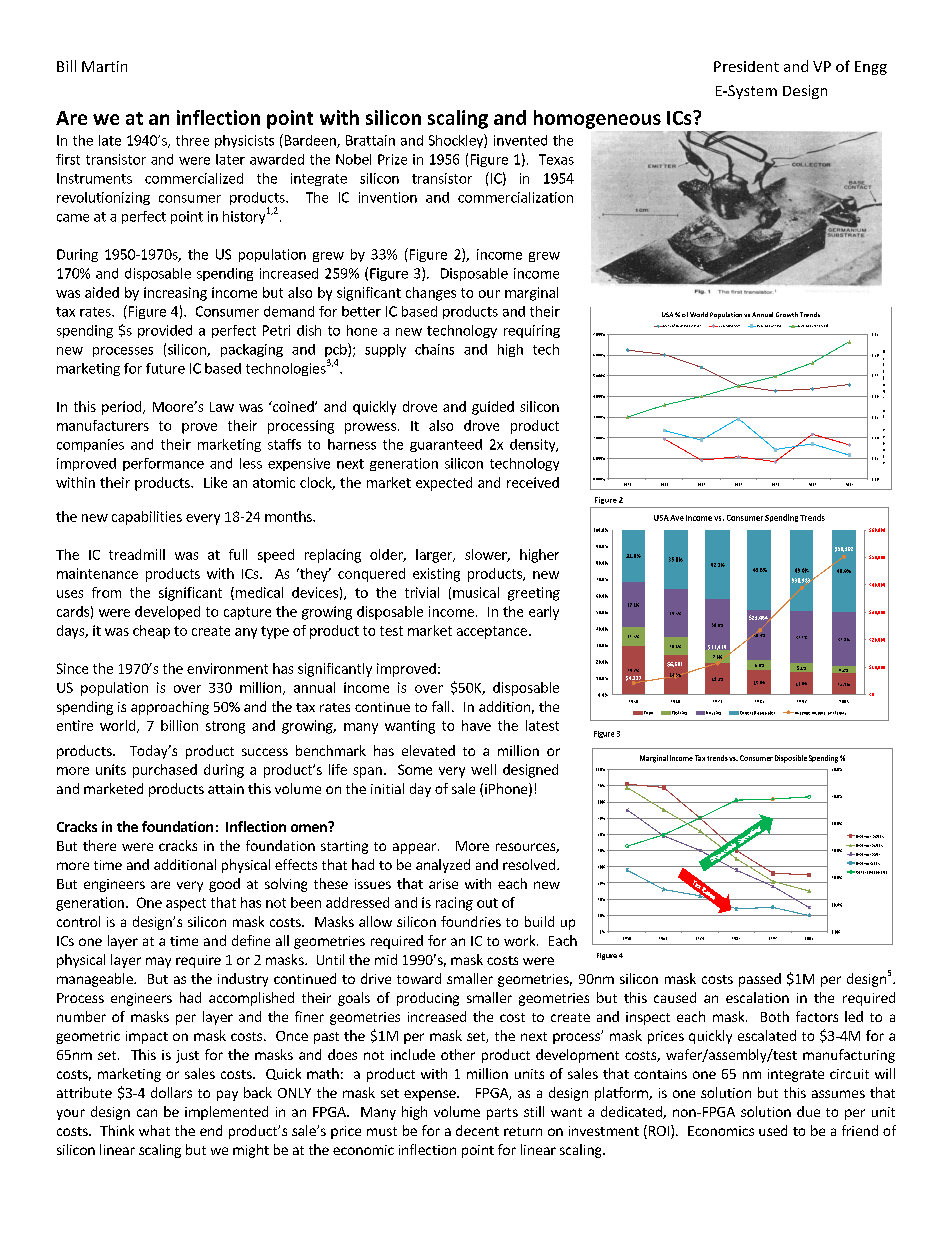  What do you see at coordinates (532, 331) in the image?
I see `requiring` at bounding box center [532, 331].
